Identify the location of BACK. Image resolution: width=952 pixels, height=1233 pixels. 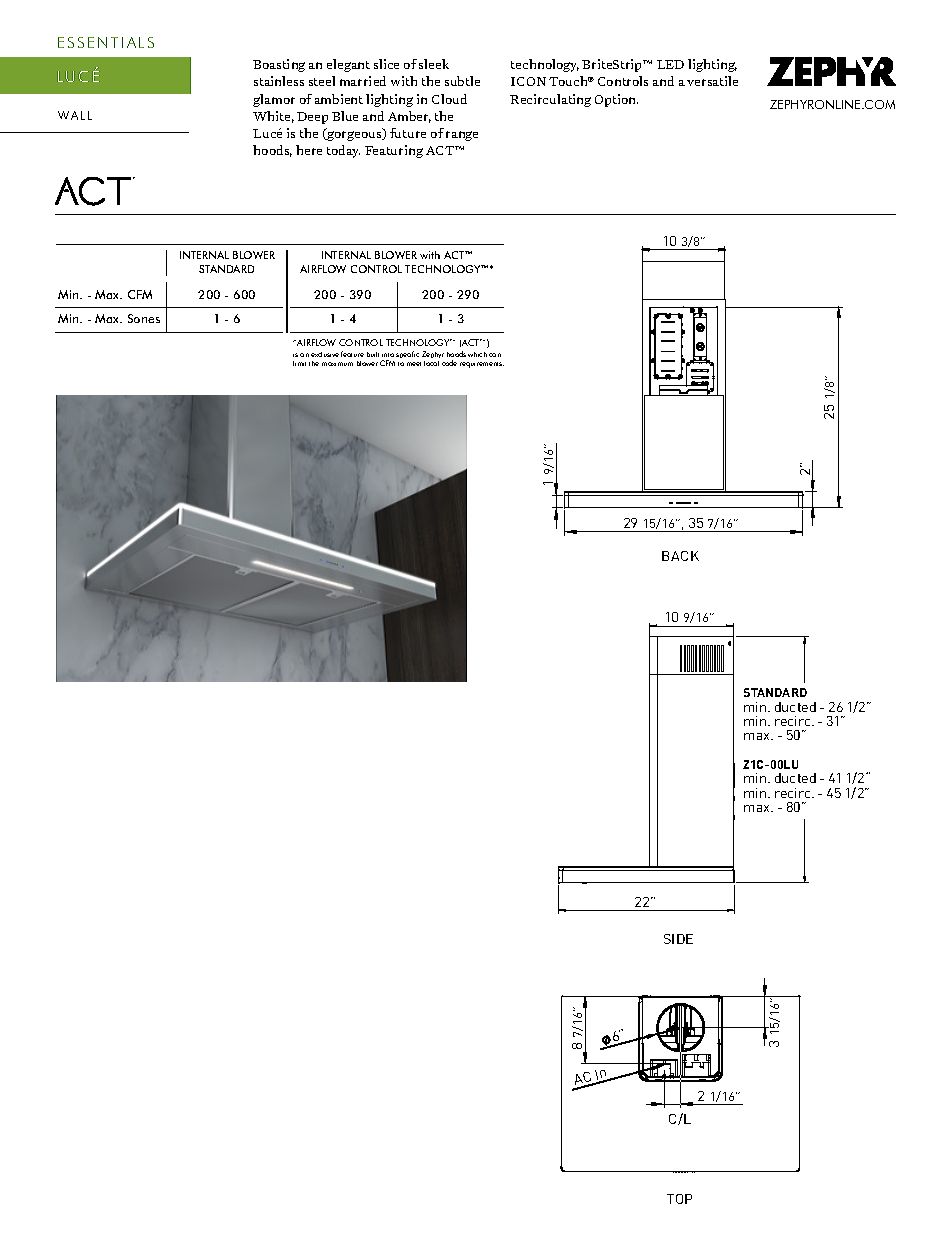
(680, 556).
